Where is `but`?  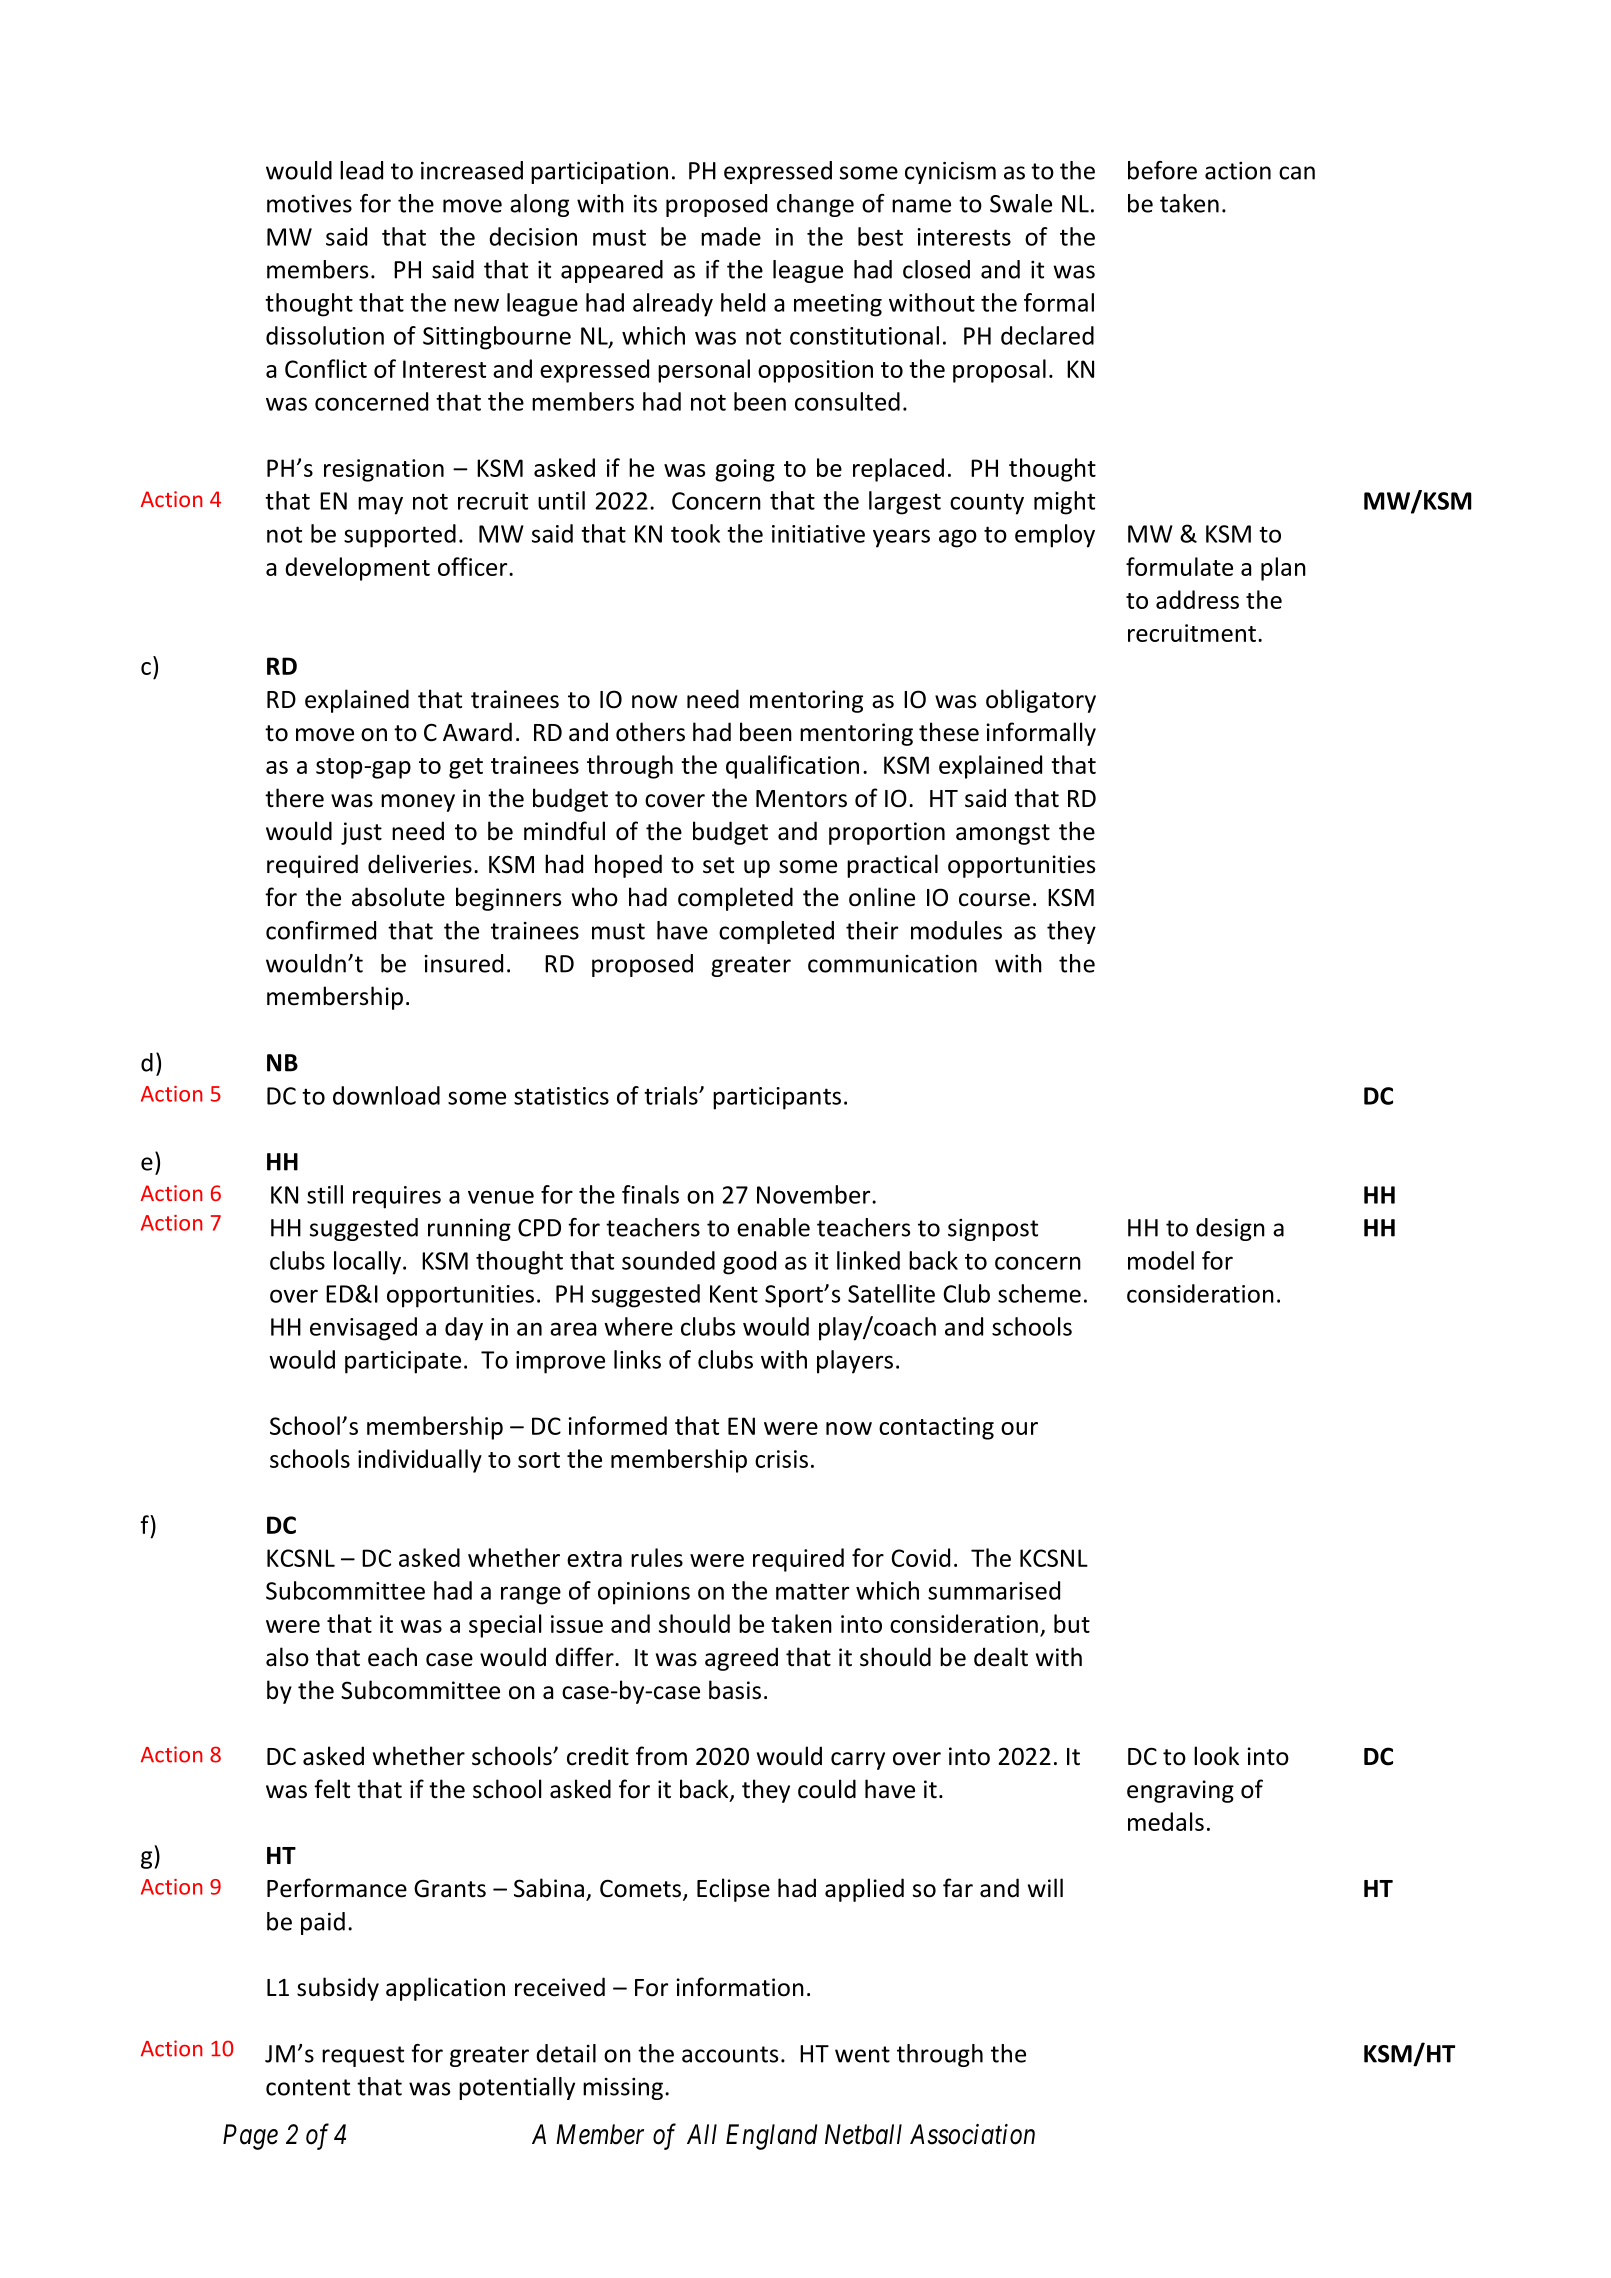
but is located at coordinates (1072, 1623).
